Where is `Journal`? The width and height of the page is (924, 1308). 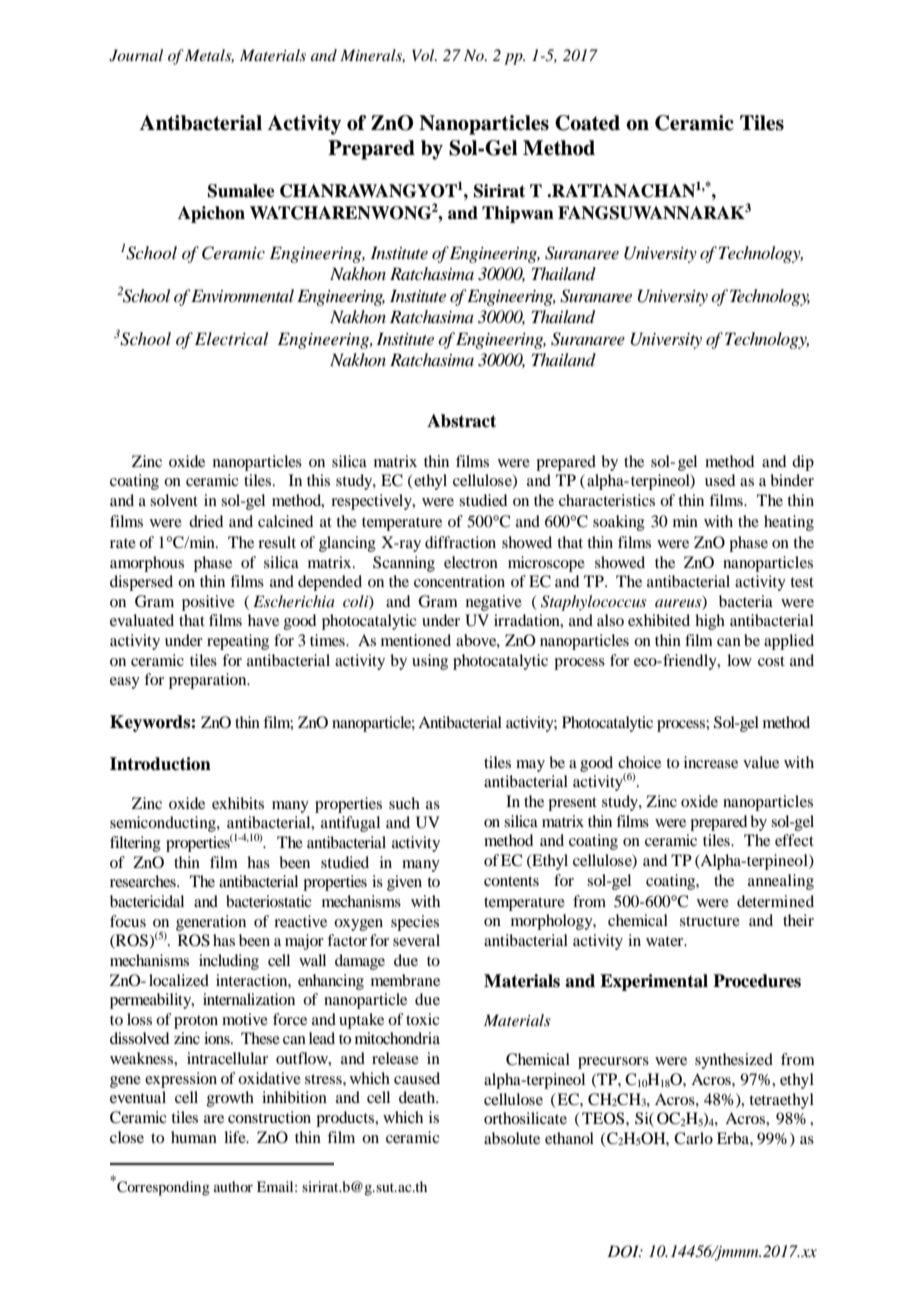 Journal is located at coordinates (136, 55).
